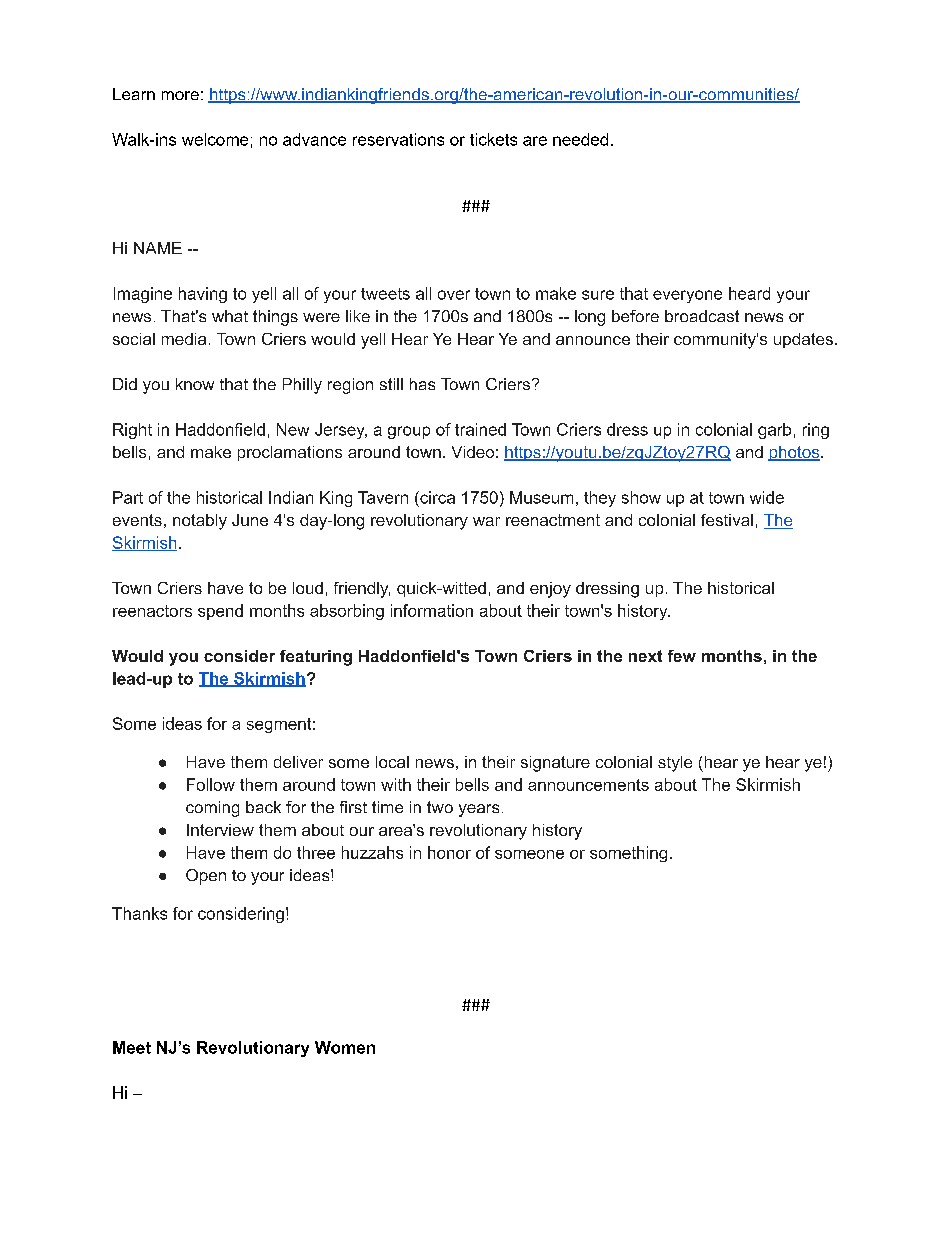 This page has width=952, height=1233. What do you see at coordinates (345, 1047) in the page?
I see `Women` at bounding box center [345, 1047].
